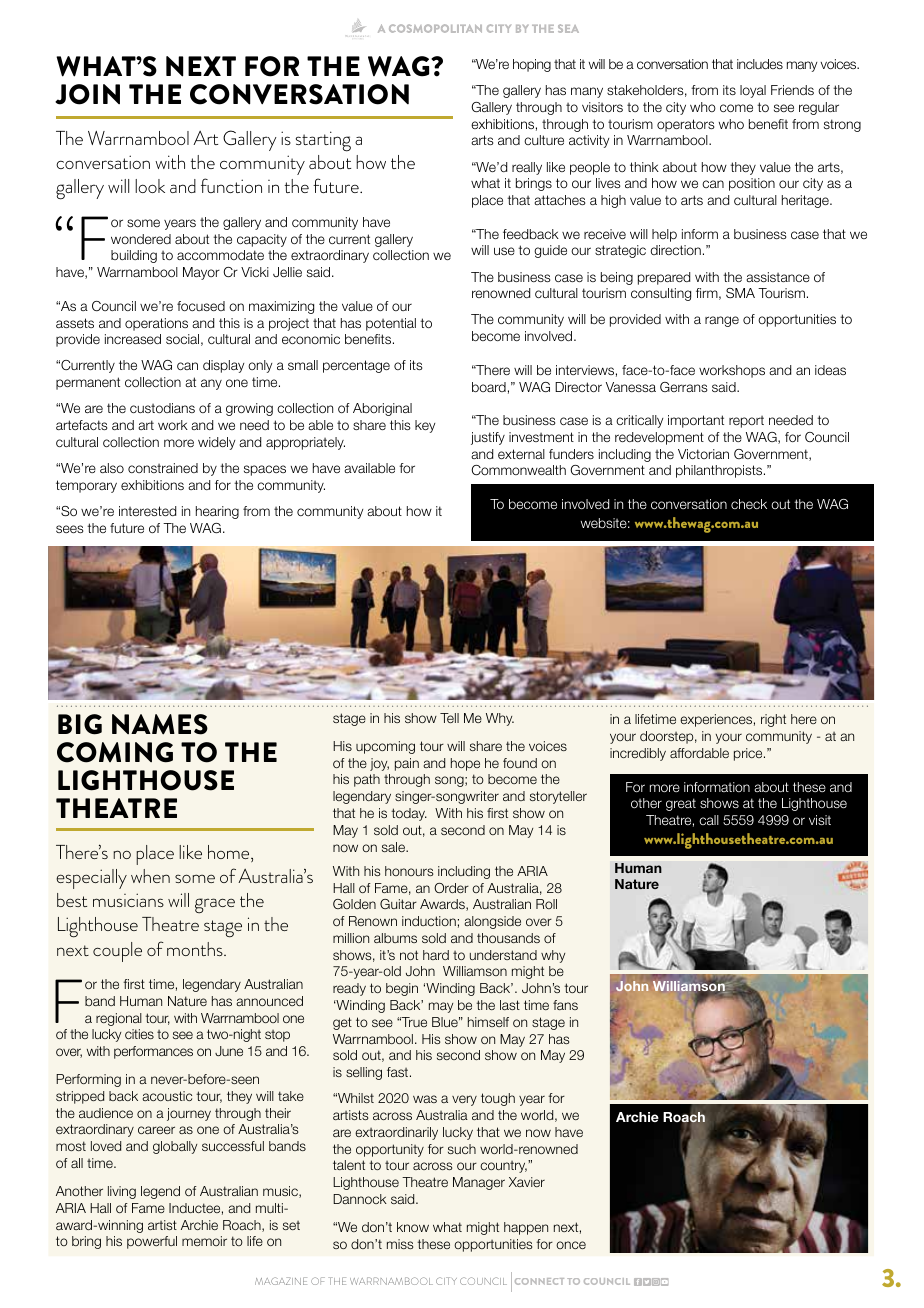 This document has width=924, height=1308. Describe the element at coordinates (489, 387) in the document. I see `board` at that location.
